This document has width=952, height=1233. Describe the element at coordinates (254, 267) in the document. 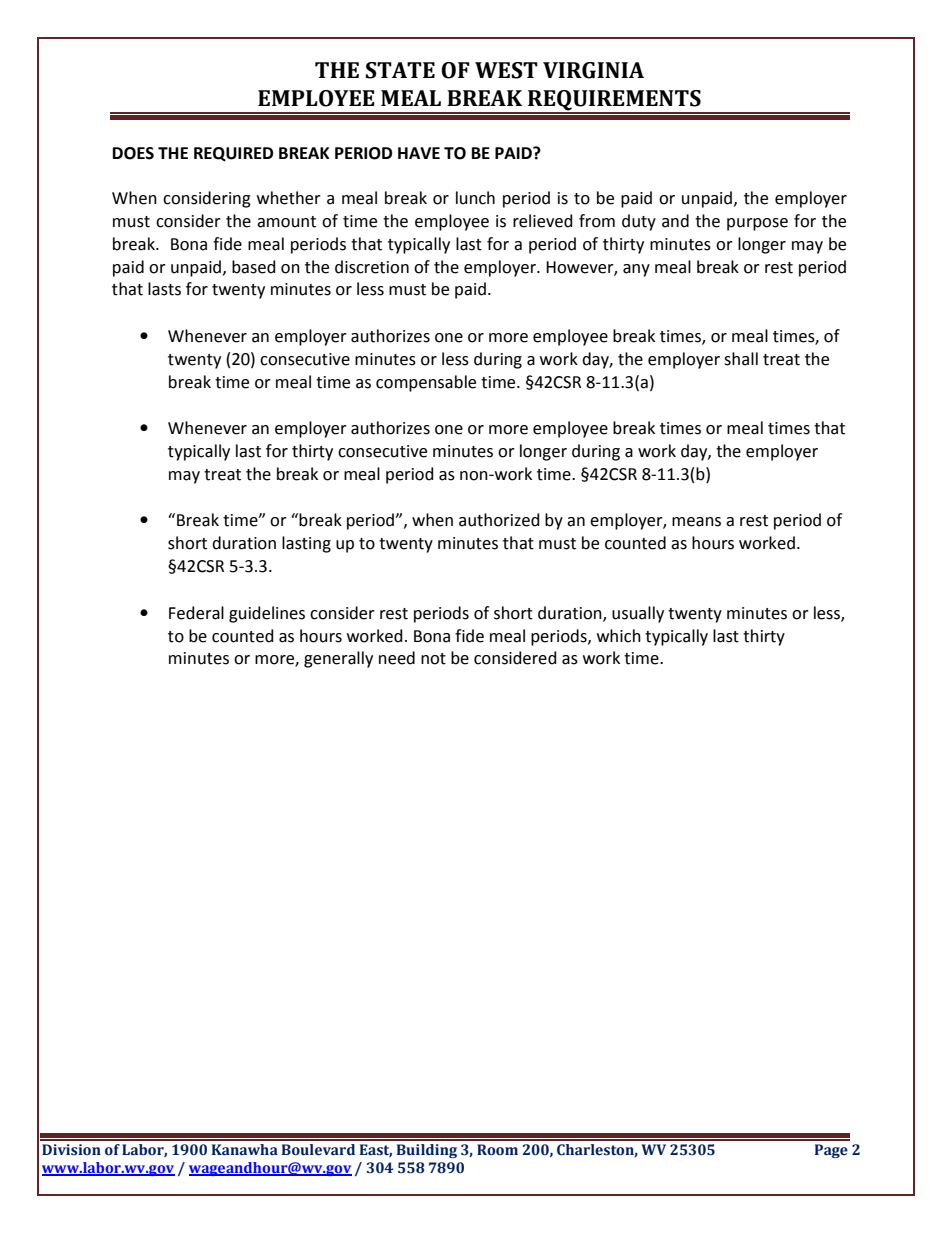

I see `based` at that location.
